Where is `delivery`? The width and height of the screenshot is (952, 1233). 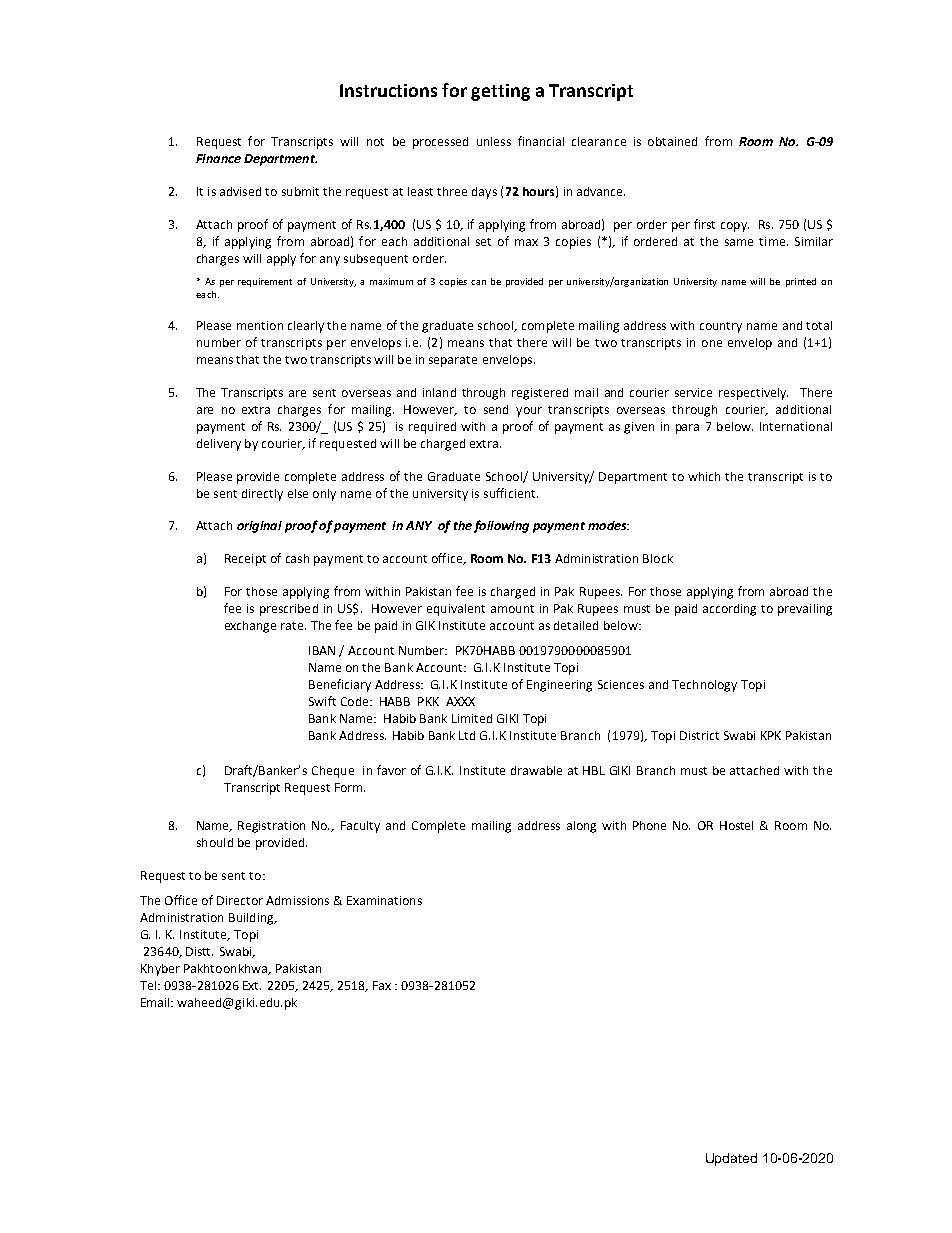 delivery is located at coordinates (219, 445).
